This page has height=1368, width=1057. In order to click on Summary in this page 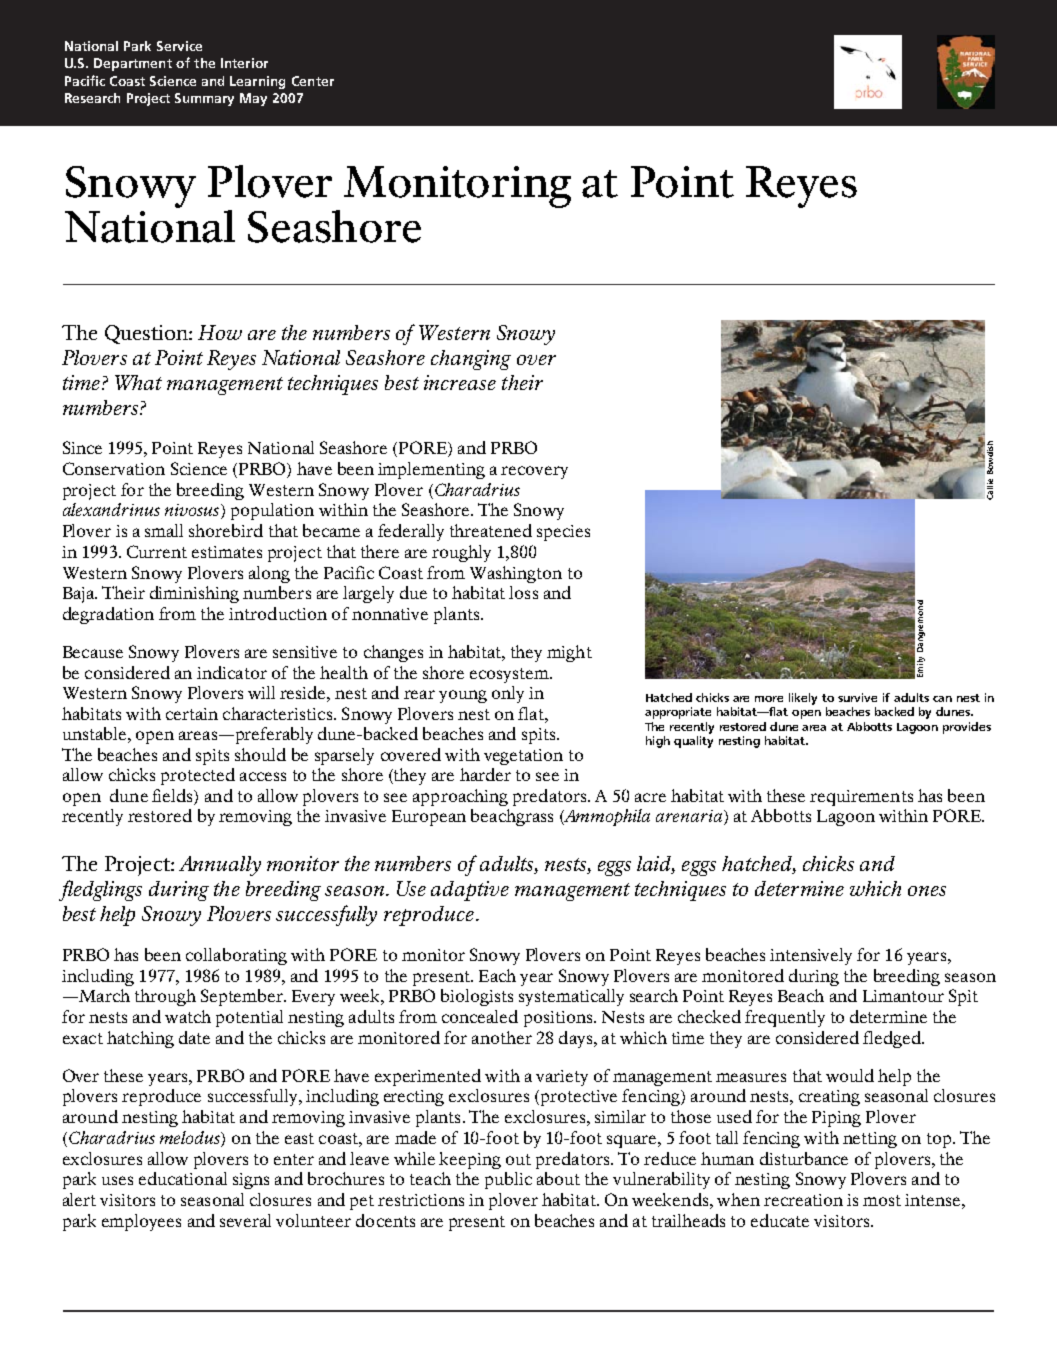, I will do `click(204, 99)`.
